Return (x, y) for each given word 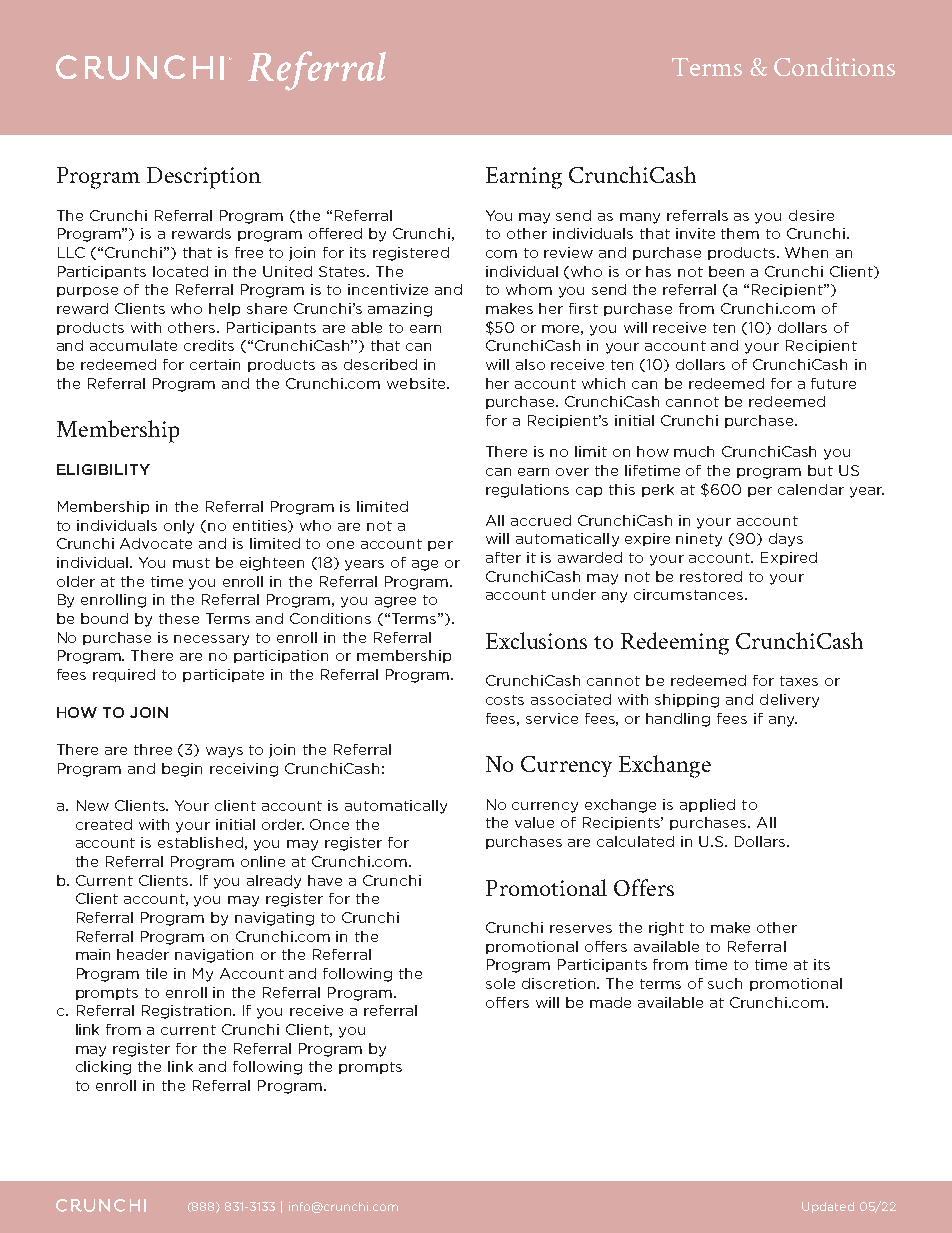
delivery (789, 701)
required (124, 675)
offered (335, 233)
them (740, 233)
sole (500, 983)
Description (204, 178)
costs (505, 700)
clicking (103, 1068)
